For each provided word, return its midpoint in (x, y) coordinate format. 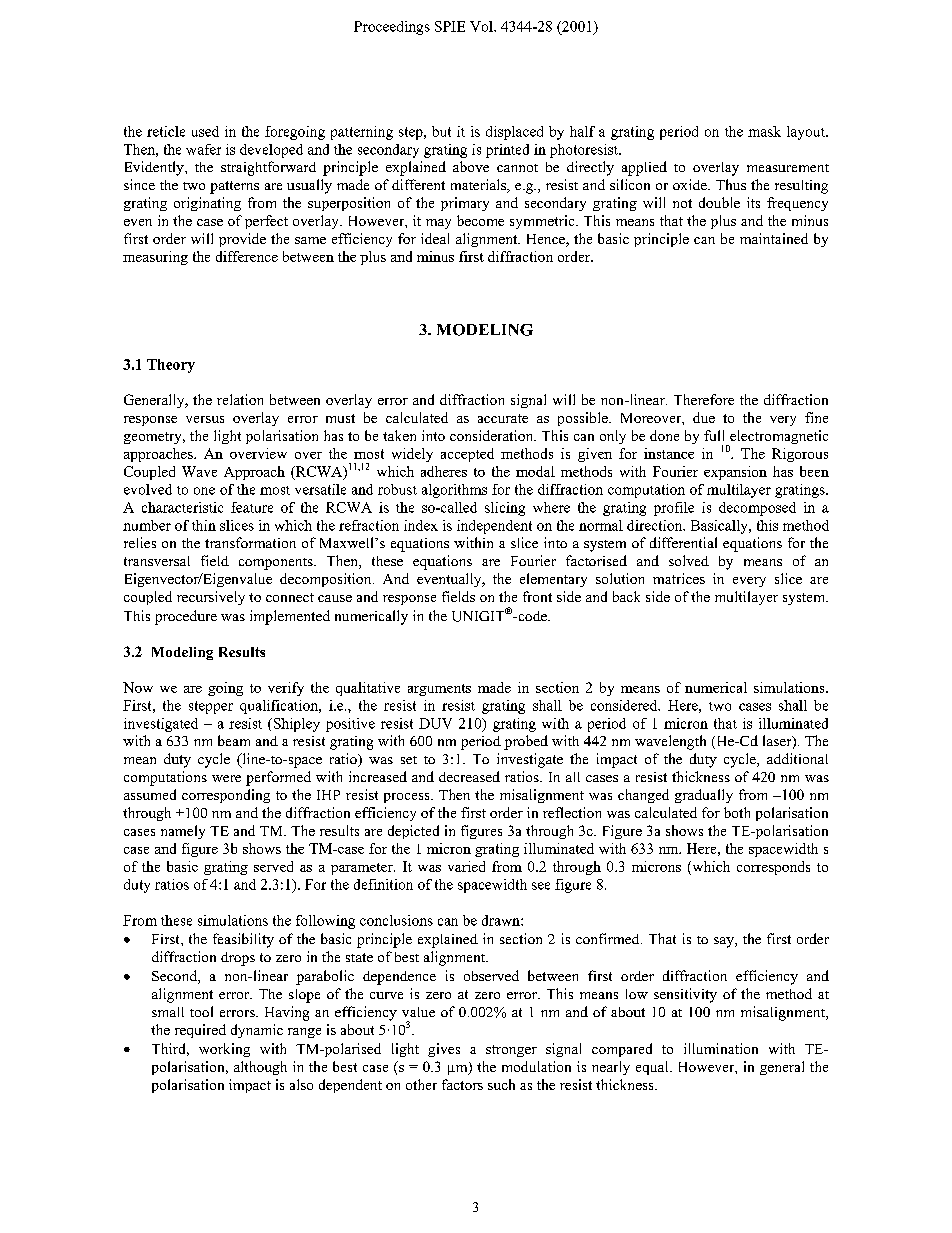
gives (444, 1050)
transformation (250, 542)
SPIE (450, 26)
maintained (774, 238)
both (737, 812)
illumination (721, 1048)
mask (764, 131)
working (224, 1050)
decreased (469, 776)
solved (689, 560)
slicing (505, 509)
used (205, 131)
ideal (435, 238)
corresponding (226, 796)
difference (247, 256)
